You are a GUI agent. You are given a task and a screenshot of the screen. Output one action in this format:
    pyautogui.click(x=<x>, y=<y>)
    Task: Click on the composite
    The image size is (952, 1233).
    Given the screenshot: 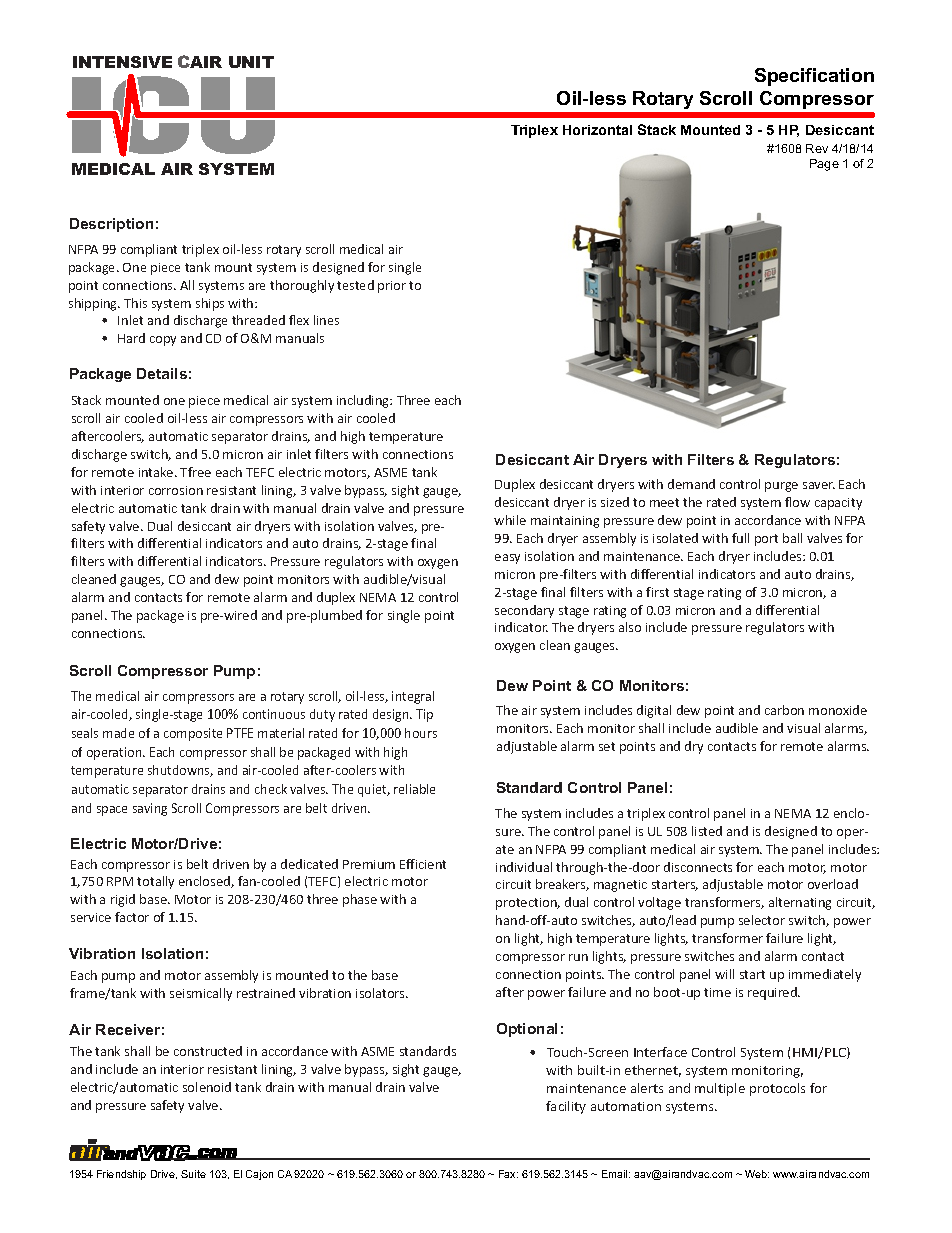 What is the action you would take?
    pyautogui.click(x=193, y=734)
